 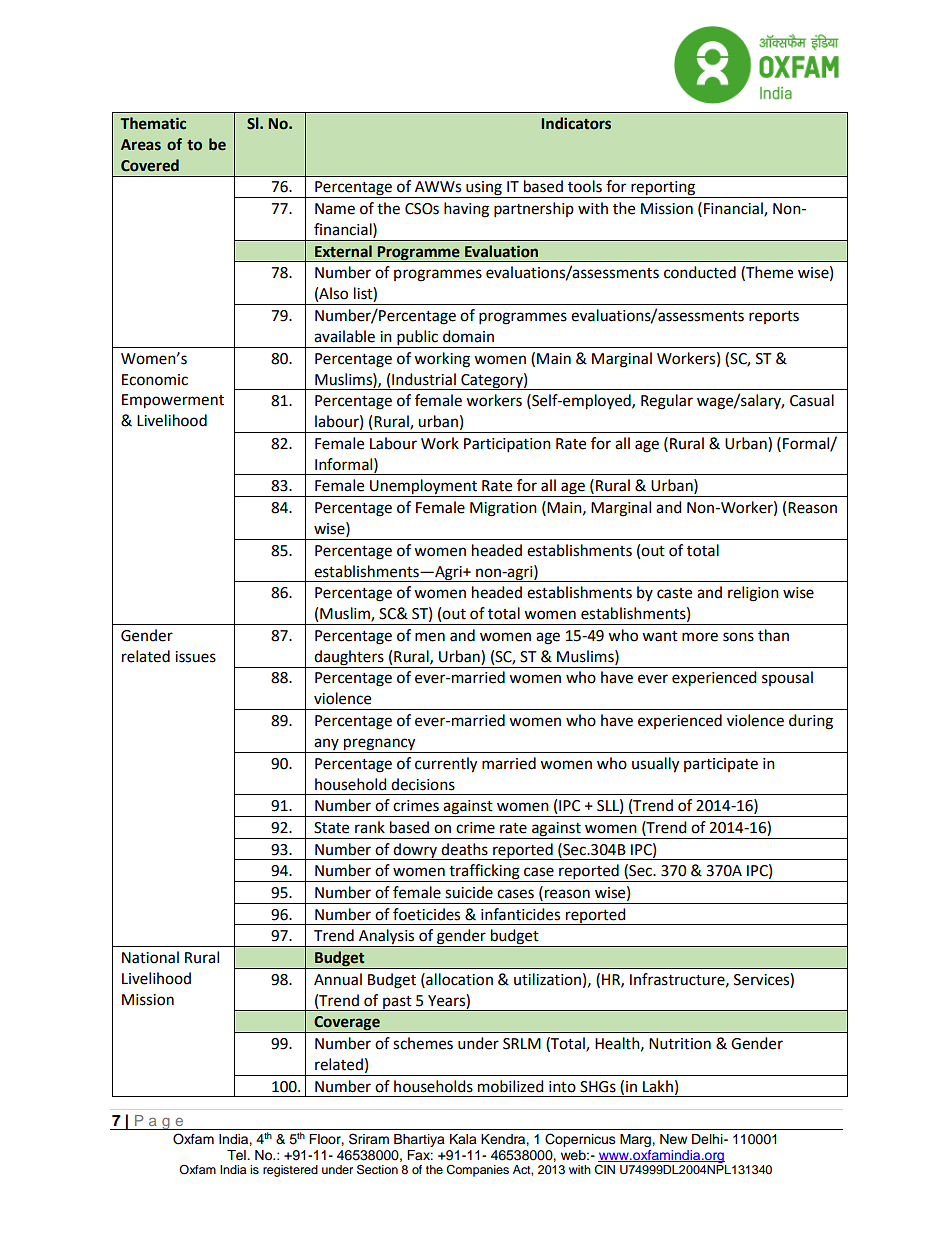 What do you see at coordinates (484, 189) in the page?
I see `using` at bounding box center [484, 189].
